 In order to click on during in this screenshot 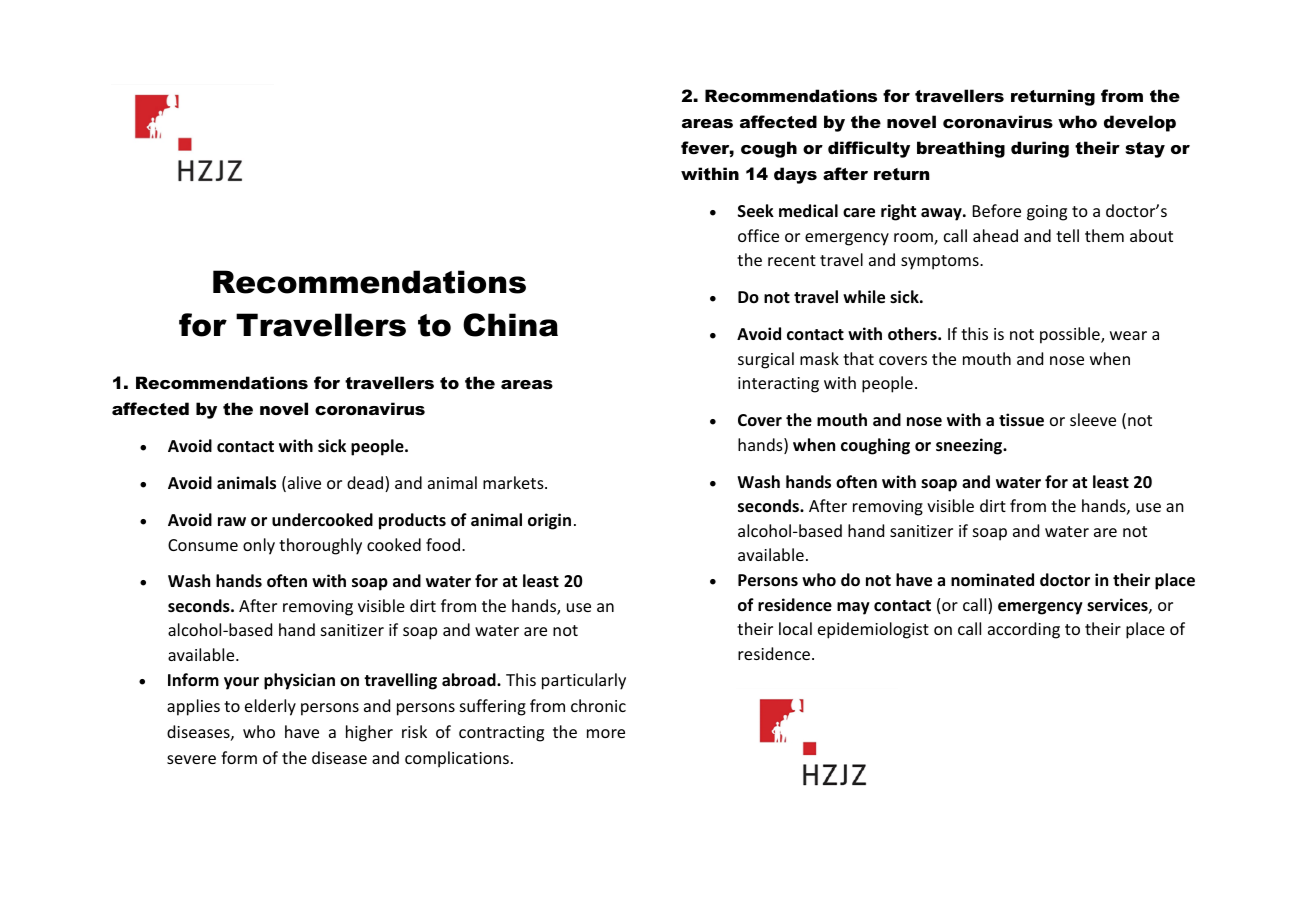, I will do `click(1040, 149)`.
